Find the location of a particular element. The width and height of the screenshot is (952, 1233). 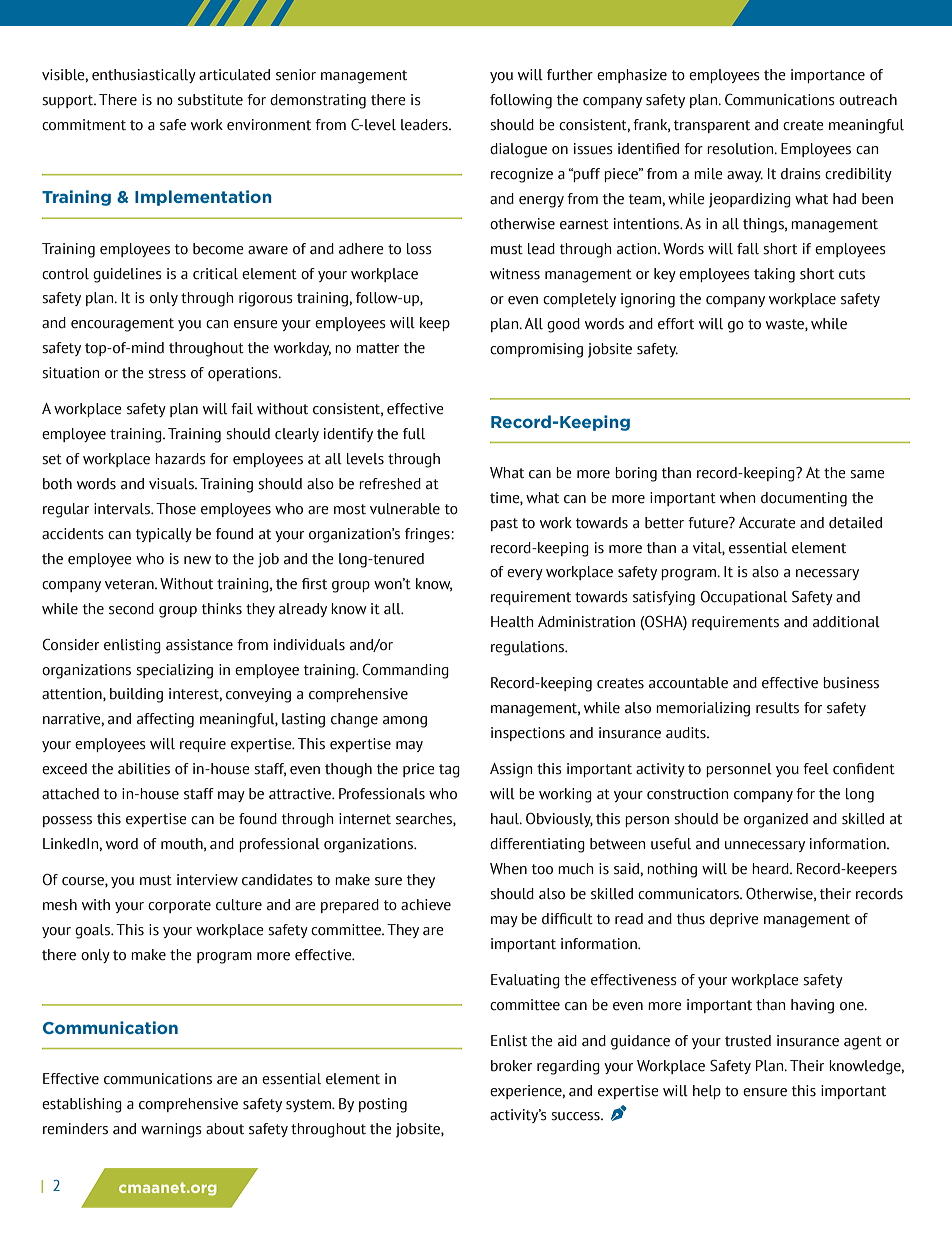

importance is located at coordinates (828, 76).
